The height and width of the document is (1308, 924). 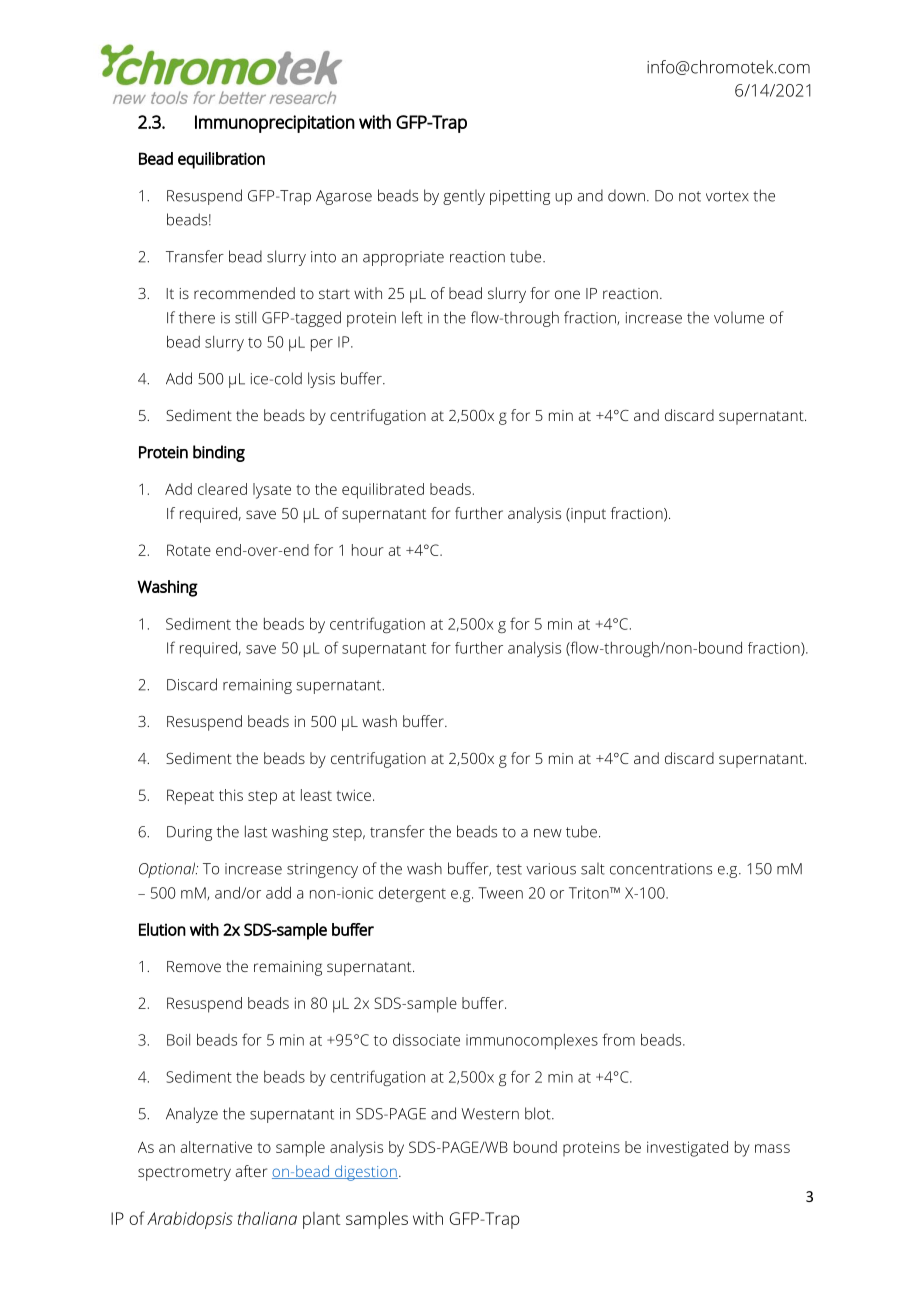 What do you see at coordinates (687, 1149) in the document?
I see `investigated` at bounding box center [687, 1149].
